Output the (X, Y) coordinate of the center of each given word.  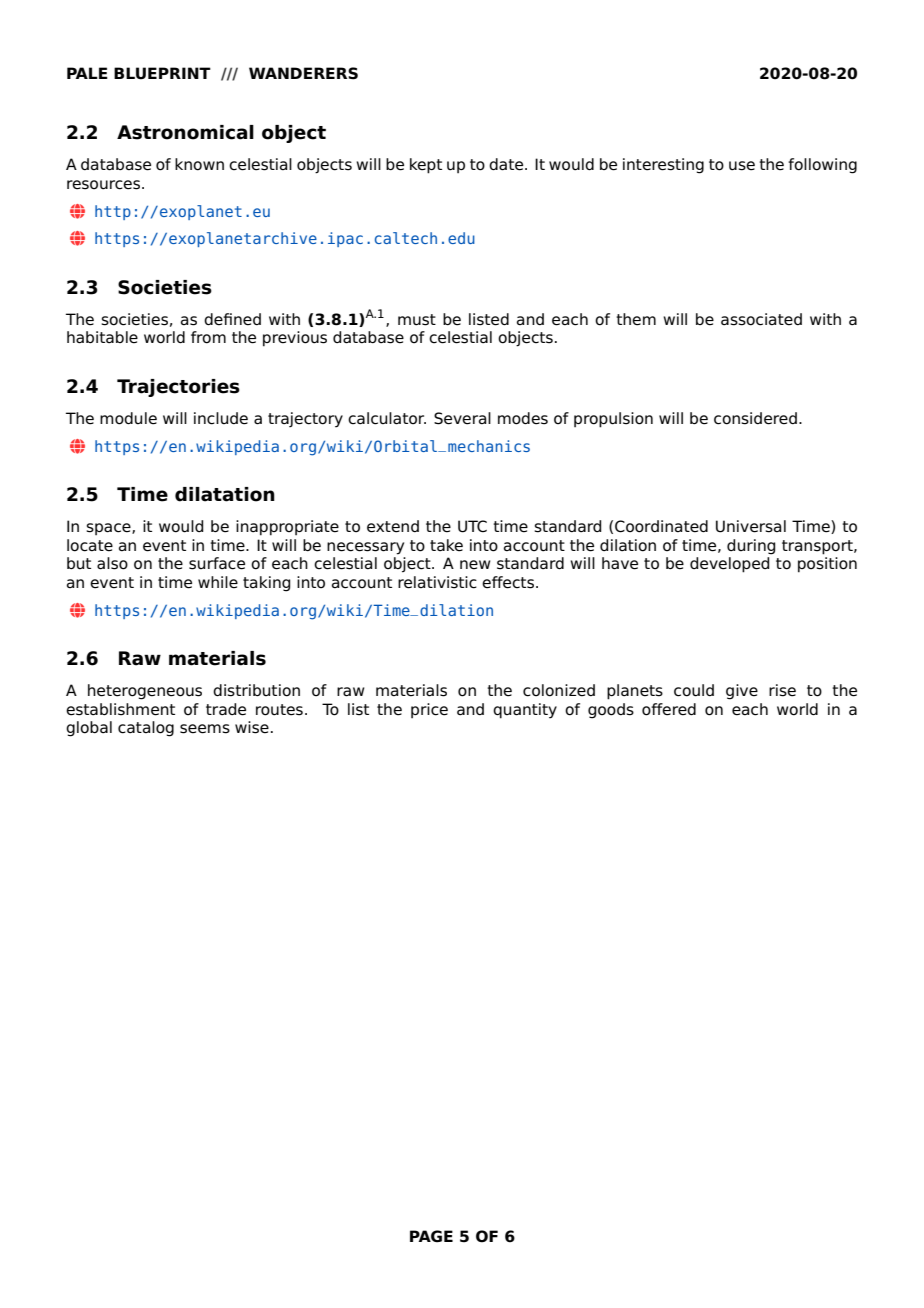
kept (426, 166)
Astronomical (185, 132)
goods (611, 711)
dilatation (225, 494)
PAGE (431, 1236)
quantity (525, 711)
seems (205, 729)
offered (669, 709)
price (429, 710)
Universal (751, 526)
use (742, 166)
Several (462, 418)
